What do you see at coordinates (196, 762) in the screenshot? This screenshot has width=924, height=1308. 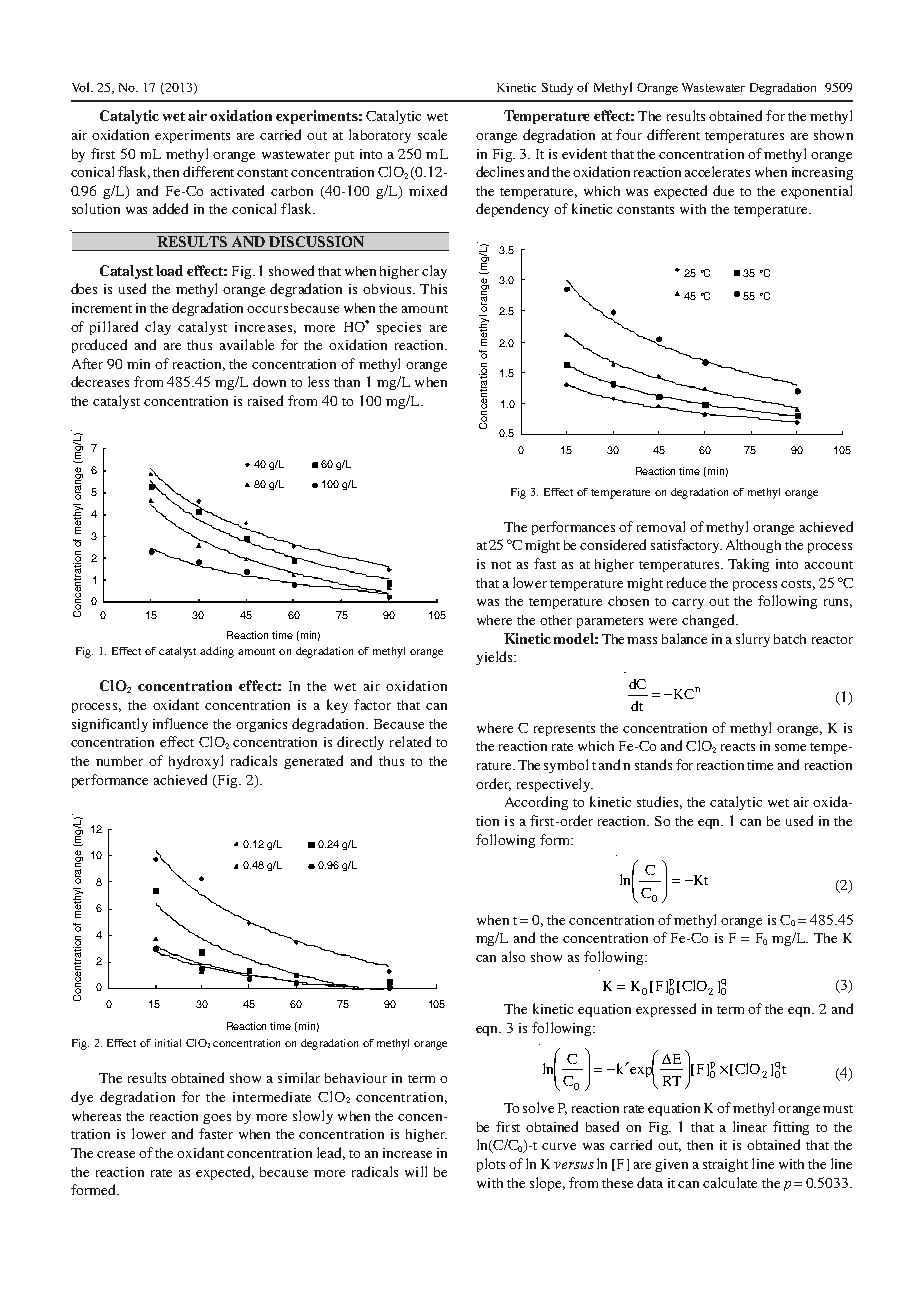 I see `hydroxyl` at bounding box center [196, 762].
